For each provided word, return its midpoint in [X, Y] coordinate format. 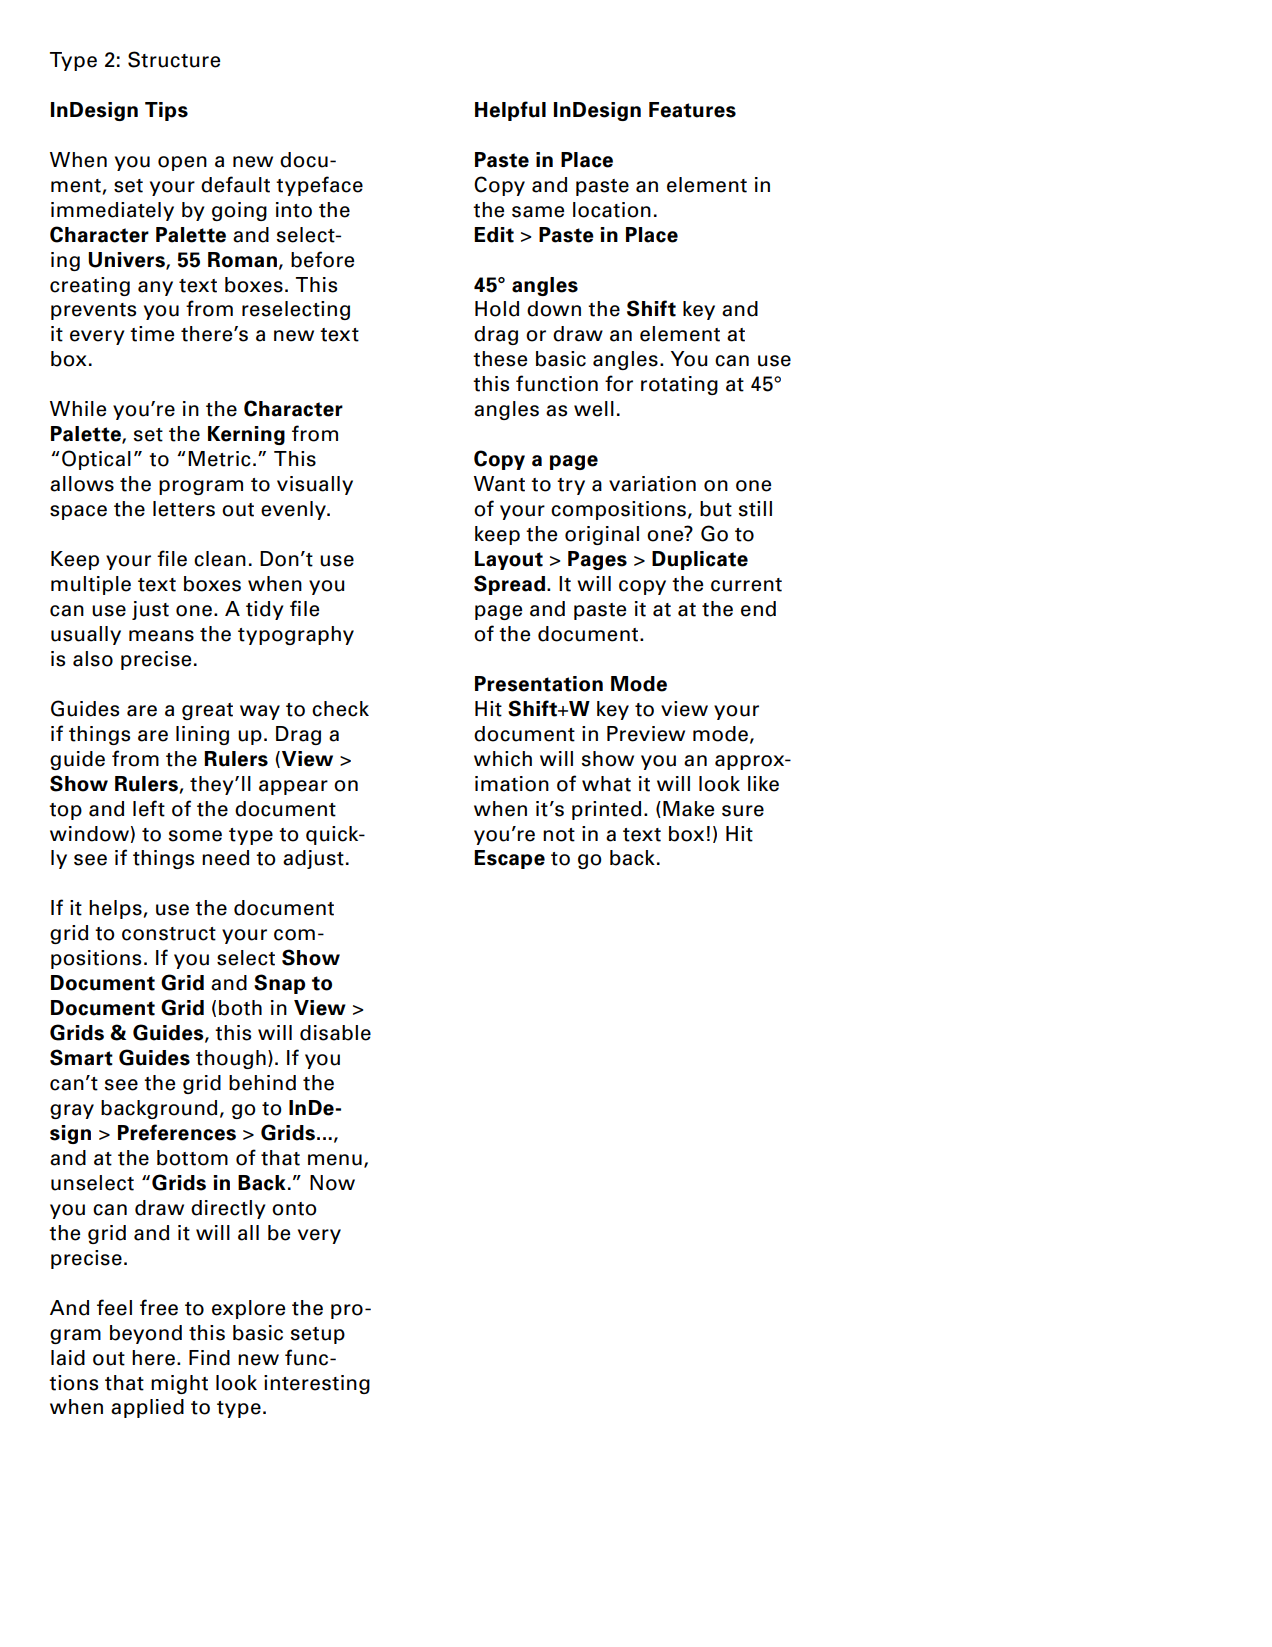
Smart [81, 1057]
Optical [96, 460]
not [559, 835]
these [500, 359]
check [340, 709]
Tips [166, 111]
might [179, 1384]
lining [202, 735]
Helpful [510, 111]
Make [688, 809]
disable [335, 1033]
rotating [679, 385]
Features [692, 110]
